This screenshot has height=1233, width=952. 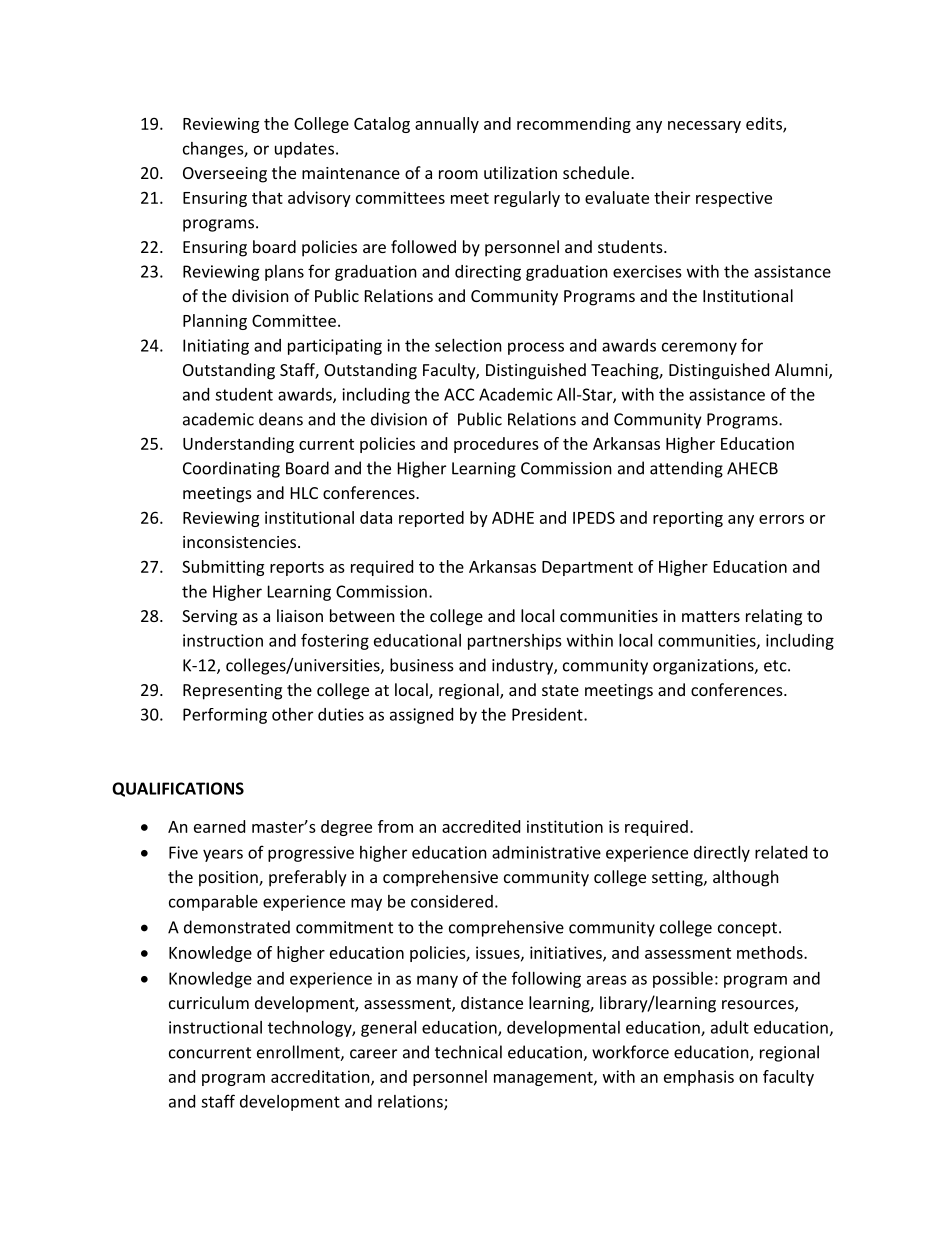 I want to click on partnerships, so click(x=515, y=642).
